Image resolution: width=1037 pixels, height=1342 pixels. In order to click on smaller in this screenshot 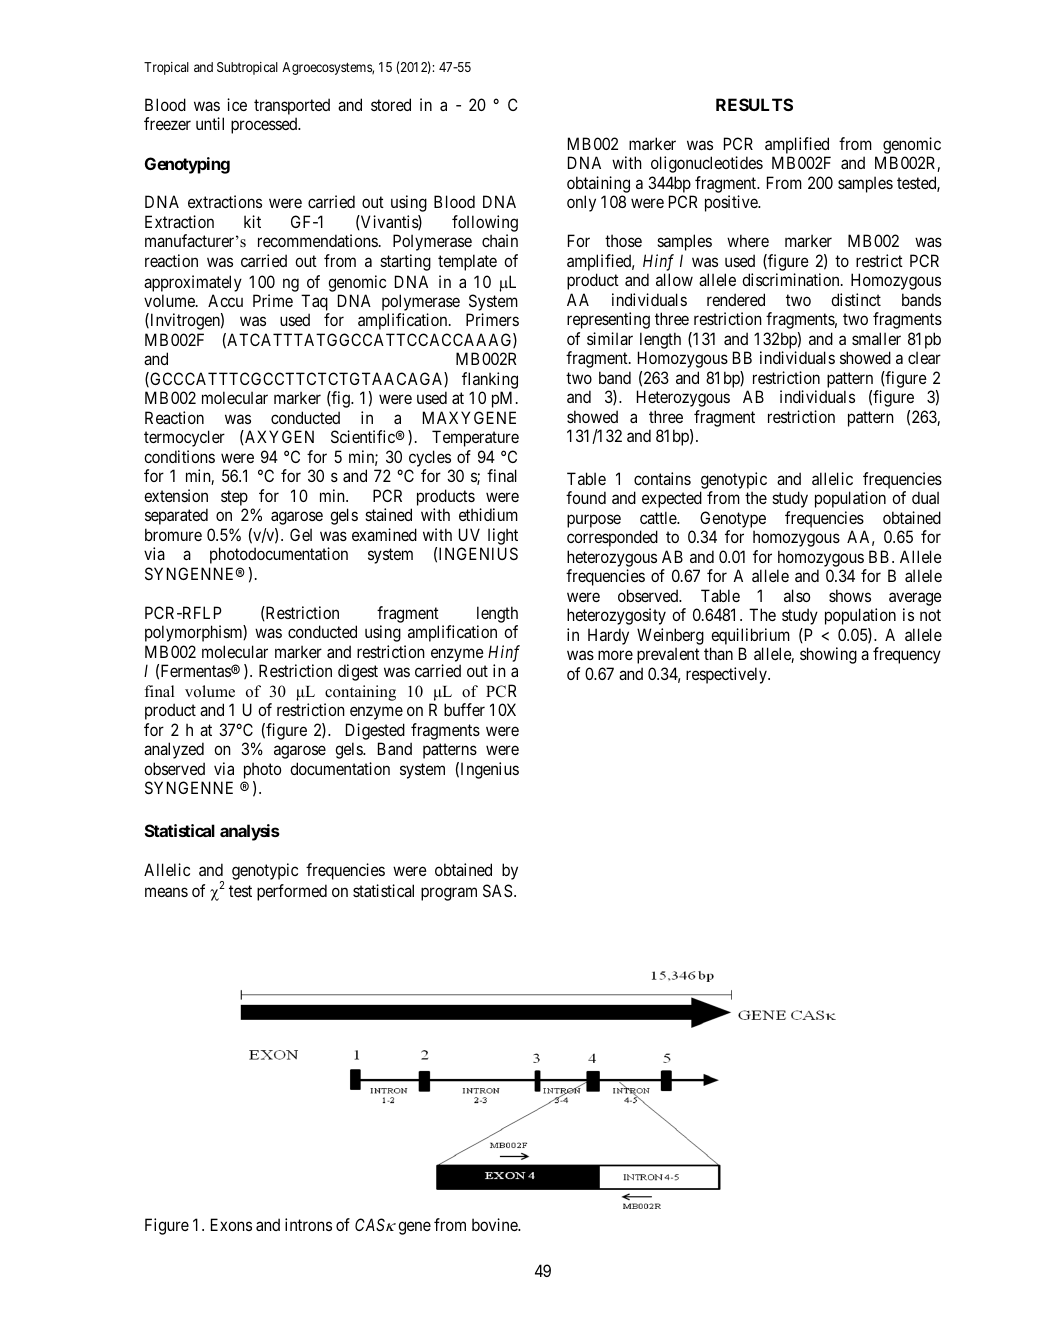, I will do `click(876, 338)`.
